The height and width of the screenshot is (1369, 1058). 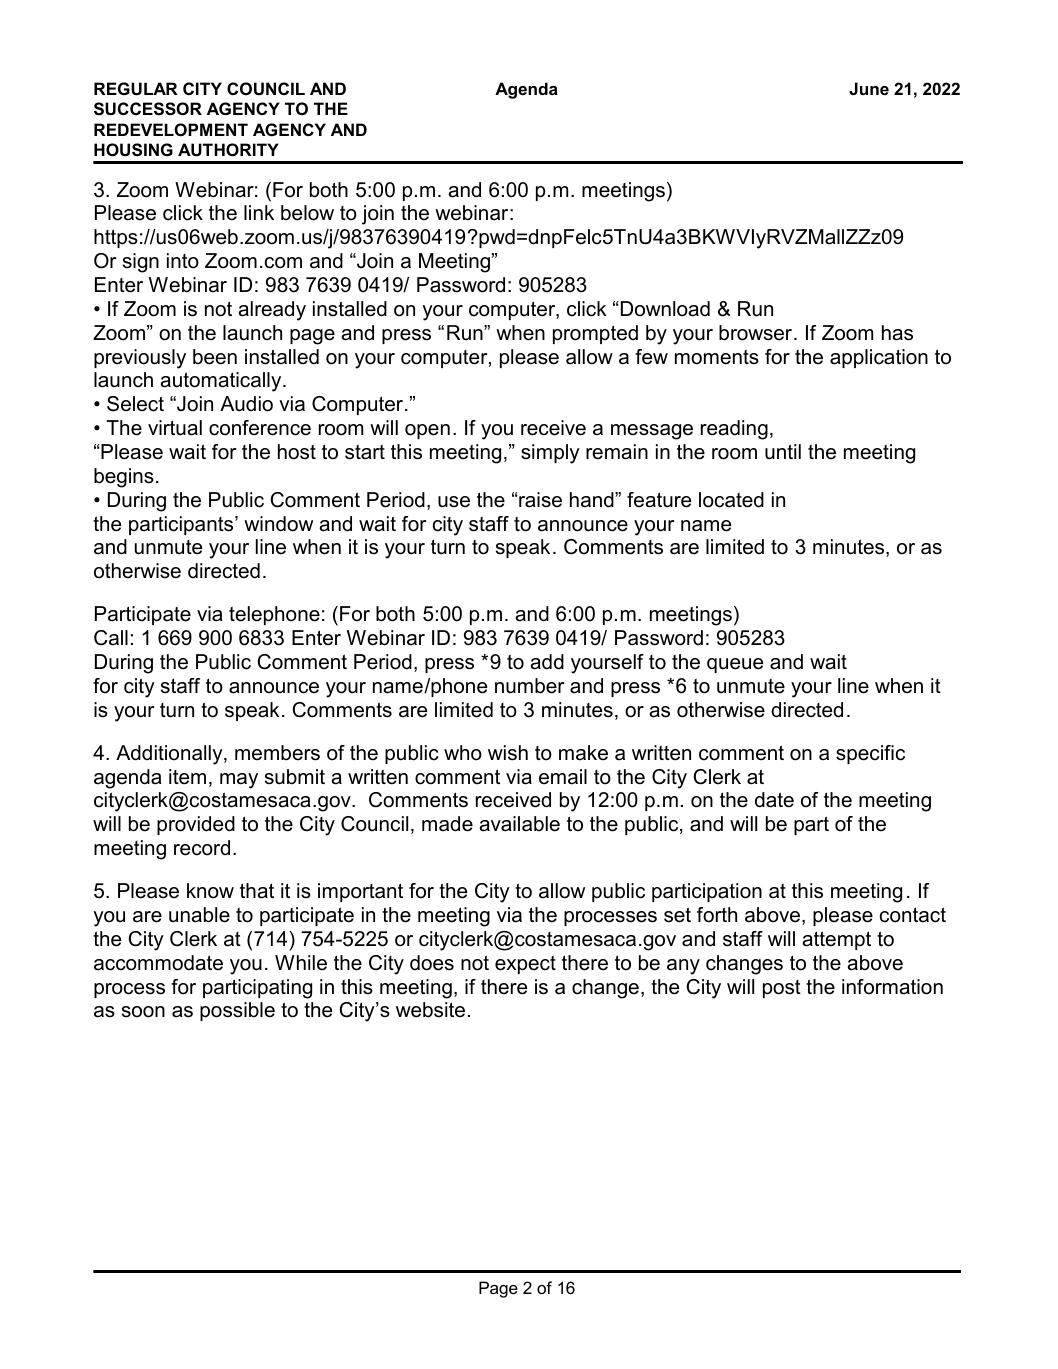 What do you see at coordinates (869, 88) in the screenshot?
I see `June` at bounding box center [869, 88].
